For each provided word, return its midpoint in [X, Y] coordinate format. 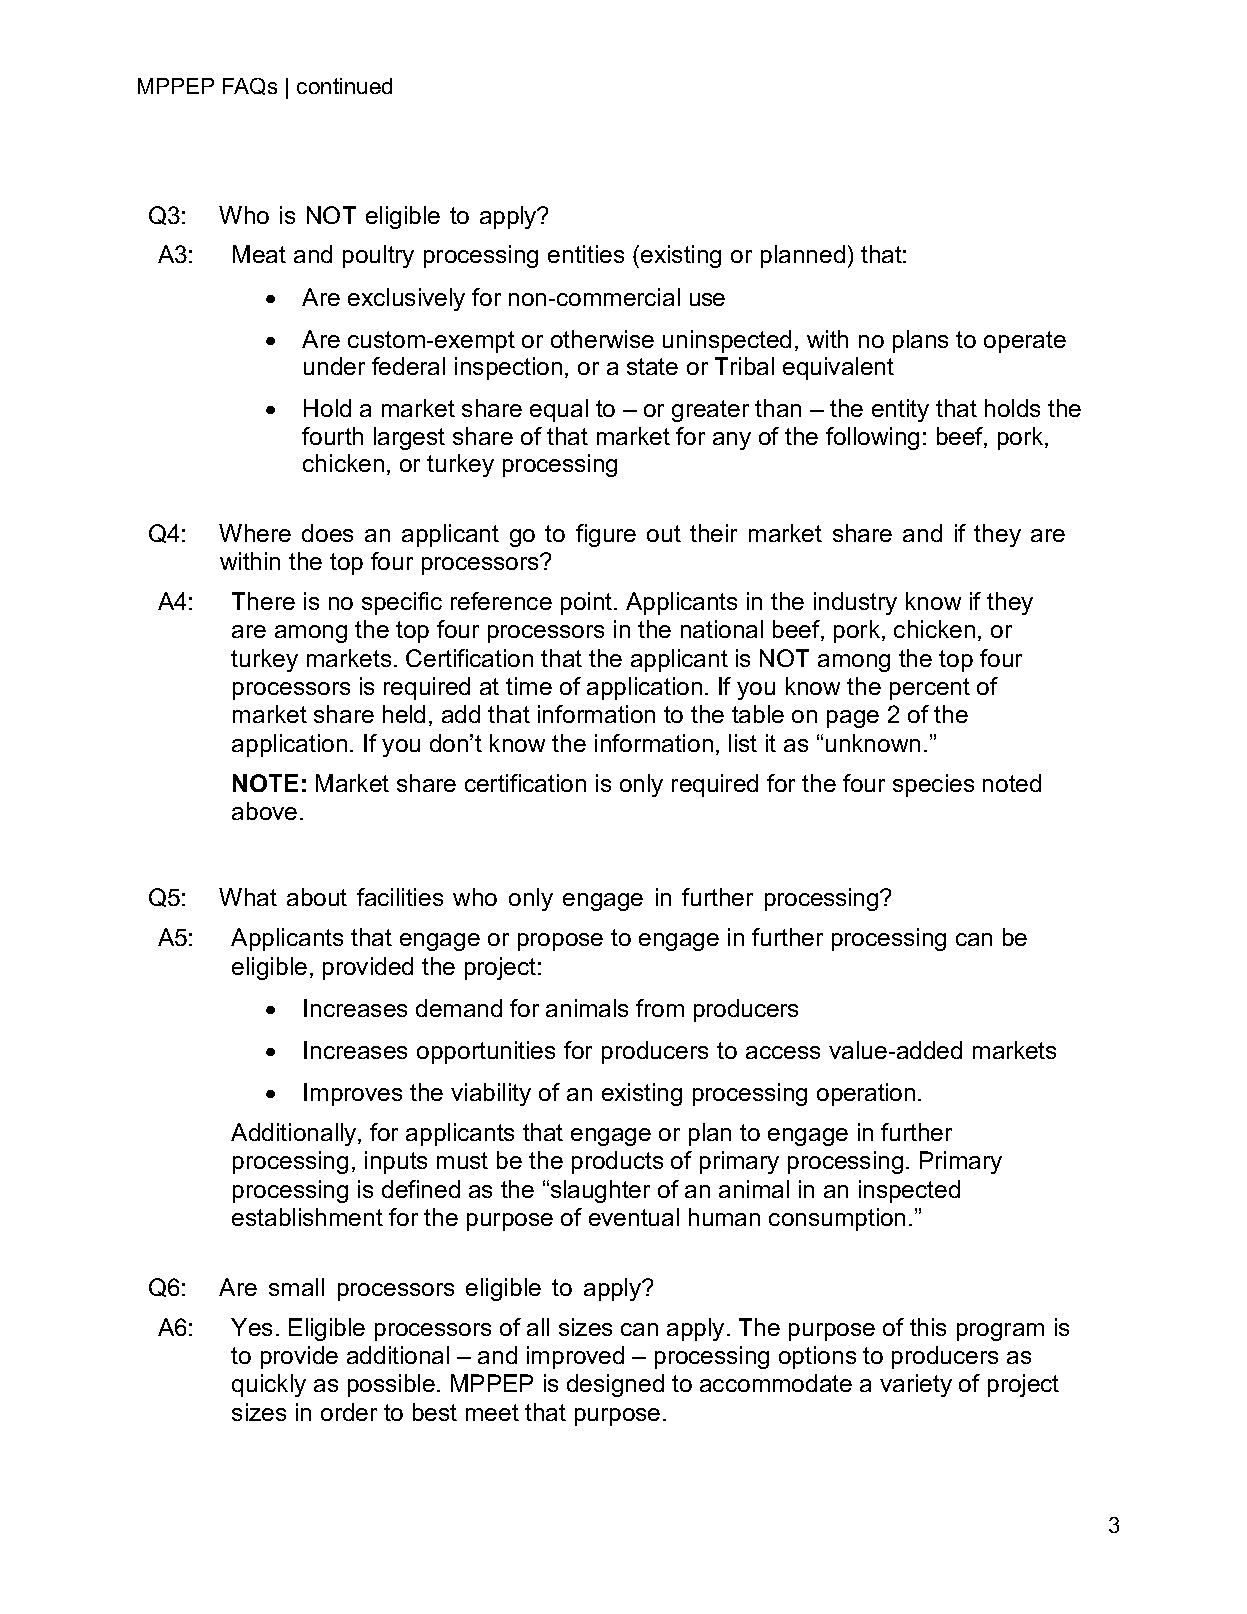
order [349, 1412]
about [317, 897]
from [660, 1008]
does [327, 533]
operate [1025, 342]
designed [615, 1385]
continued [344, 86]
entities [586, 254]
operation [866, 1094]
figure [606, 535]
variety [916, 1385]
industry [855, 603]
